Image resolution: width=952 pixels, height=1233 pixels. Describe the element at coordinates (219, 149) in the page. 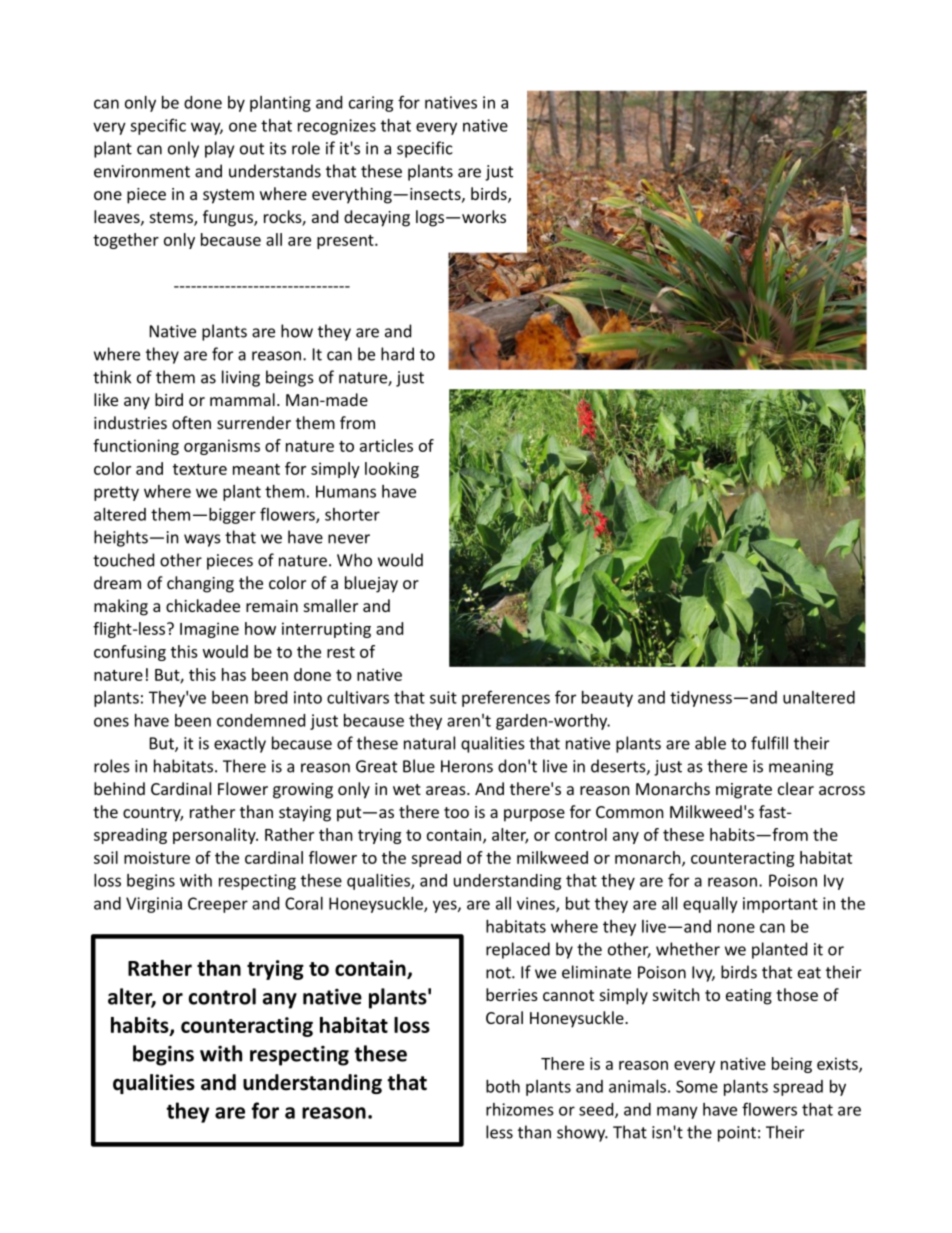

I see `play` at that location.
